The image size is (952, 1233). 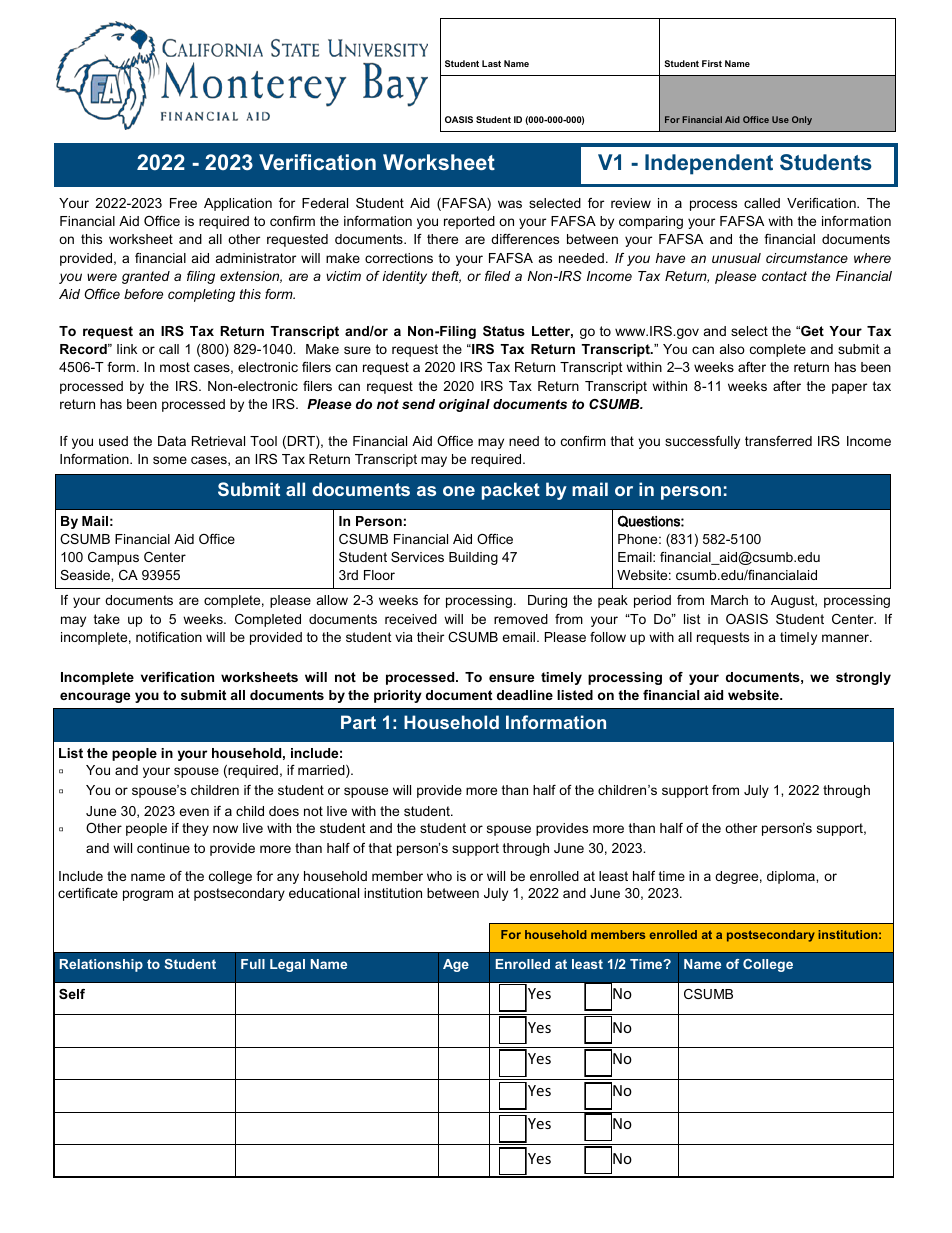 What do you see at coordinates (113, 558) in the screenshot?
I see `Campus` at bounding box center [113, 558].
